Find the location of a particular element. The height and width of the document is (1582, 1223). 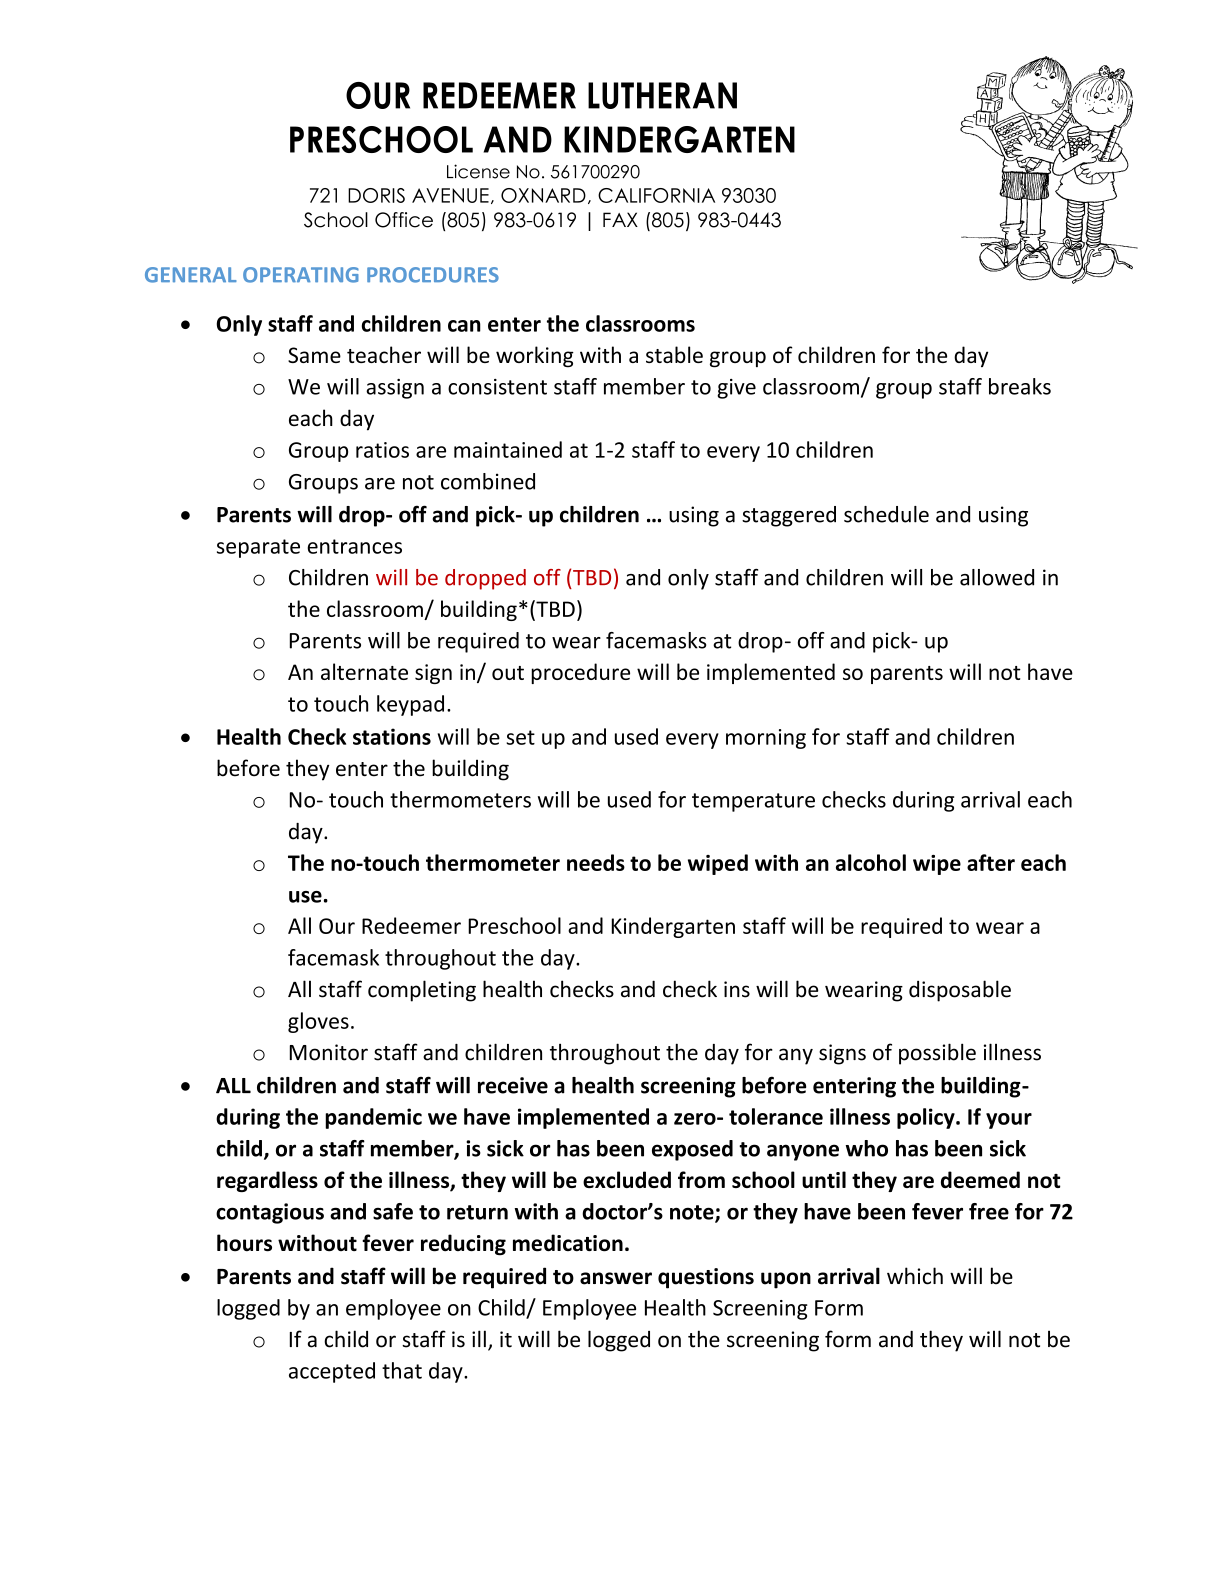

LUTHERAN is located at coordinates (662, 95).
